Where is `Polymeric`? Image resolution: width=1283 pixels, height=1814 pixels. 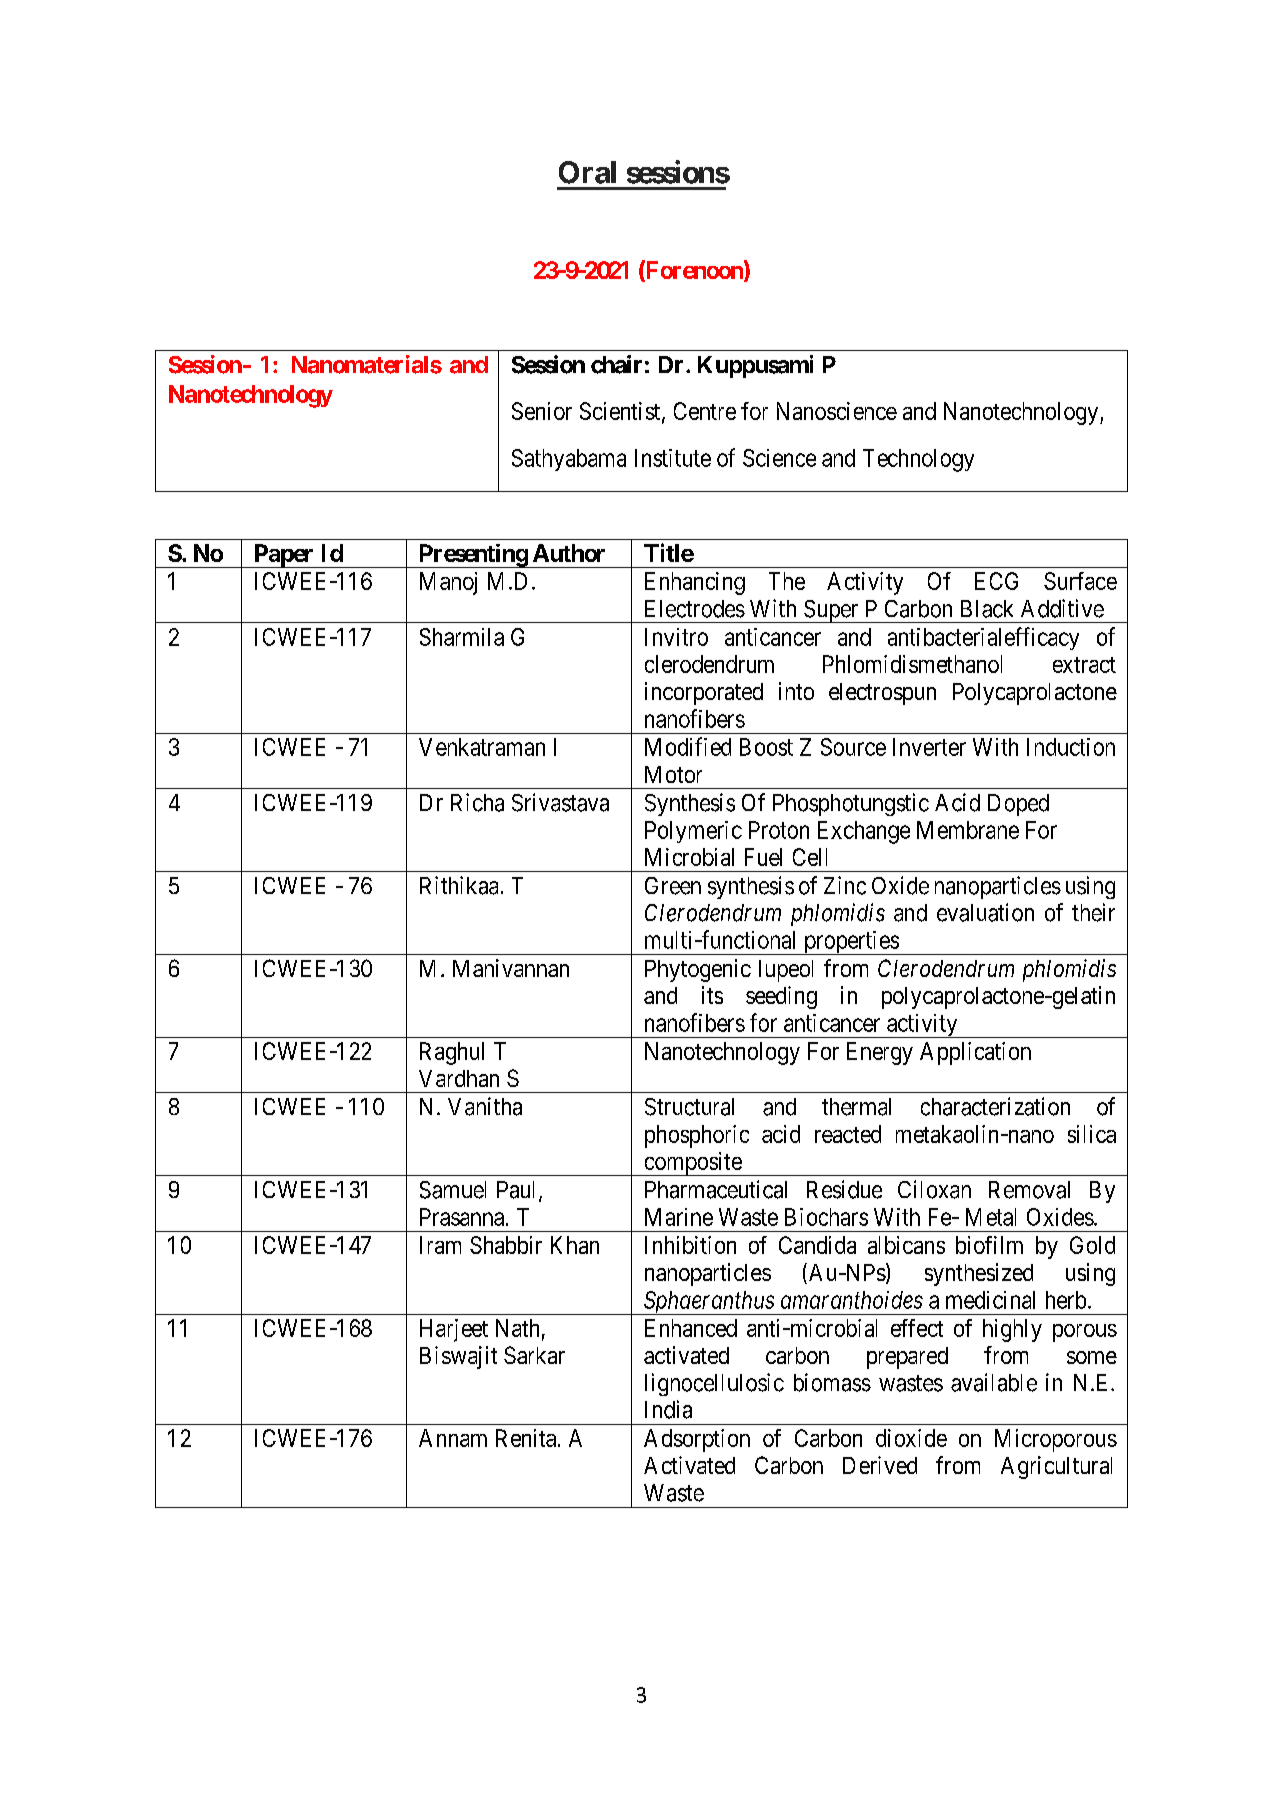
Polymeric is located at coordinates (693, 832).
